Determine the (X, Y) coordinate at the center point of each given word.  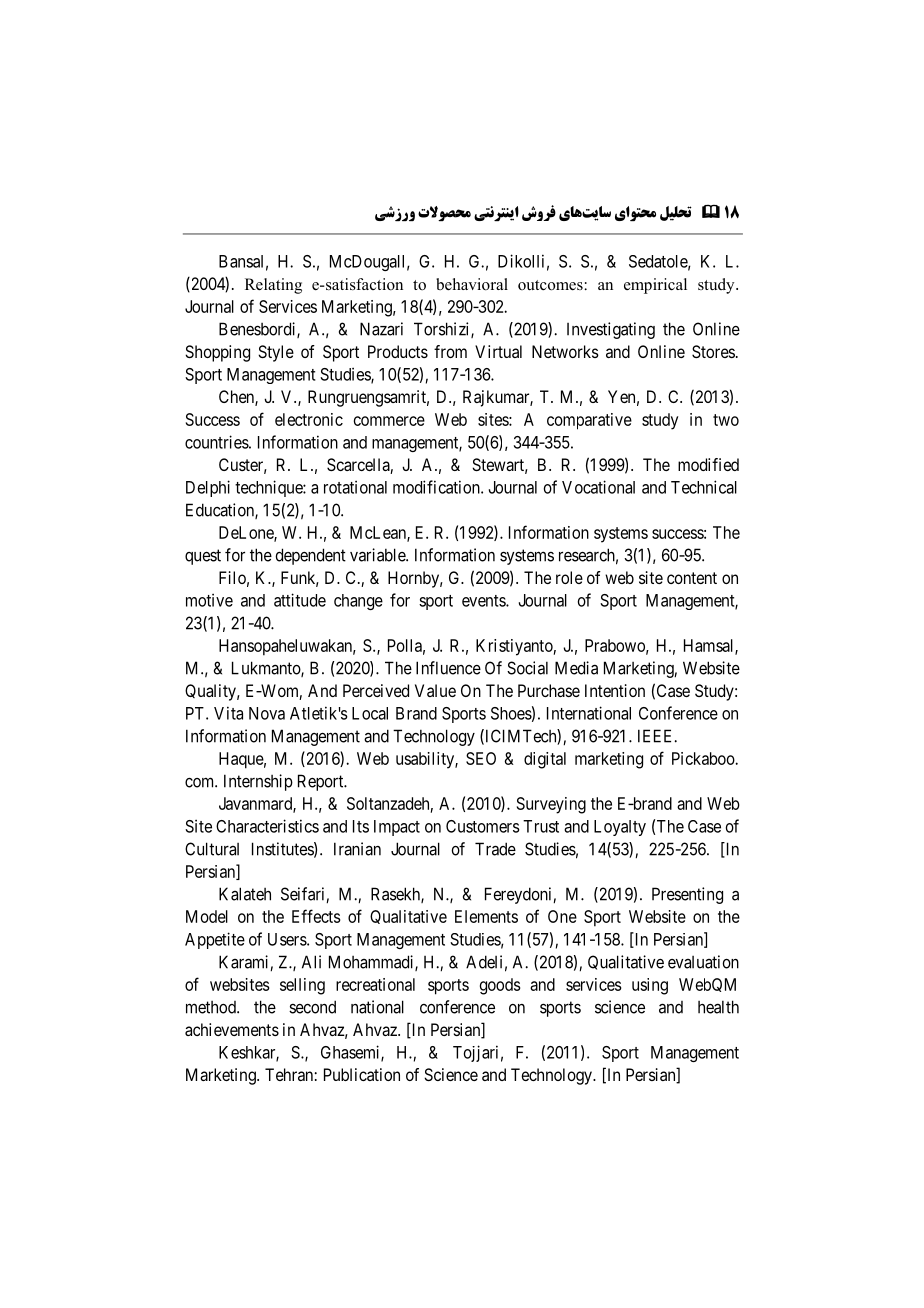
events (484, 601)
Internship (258, 782)
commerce (389, 421)
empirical (655, 286)
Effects (316, 916)
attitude (300, 600)
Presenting (687, 895)
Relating (273, 286)
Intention (615, 690)
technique (269, 488)
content (692, 578)
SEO (481, 758)
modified (708, 464)
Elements (486, 916)
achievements (232, 1029)
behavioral (472, 284)
